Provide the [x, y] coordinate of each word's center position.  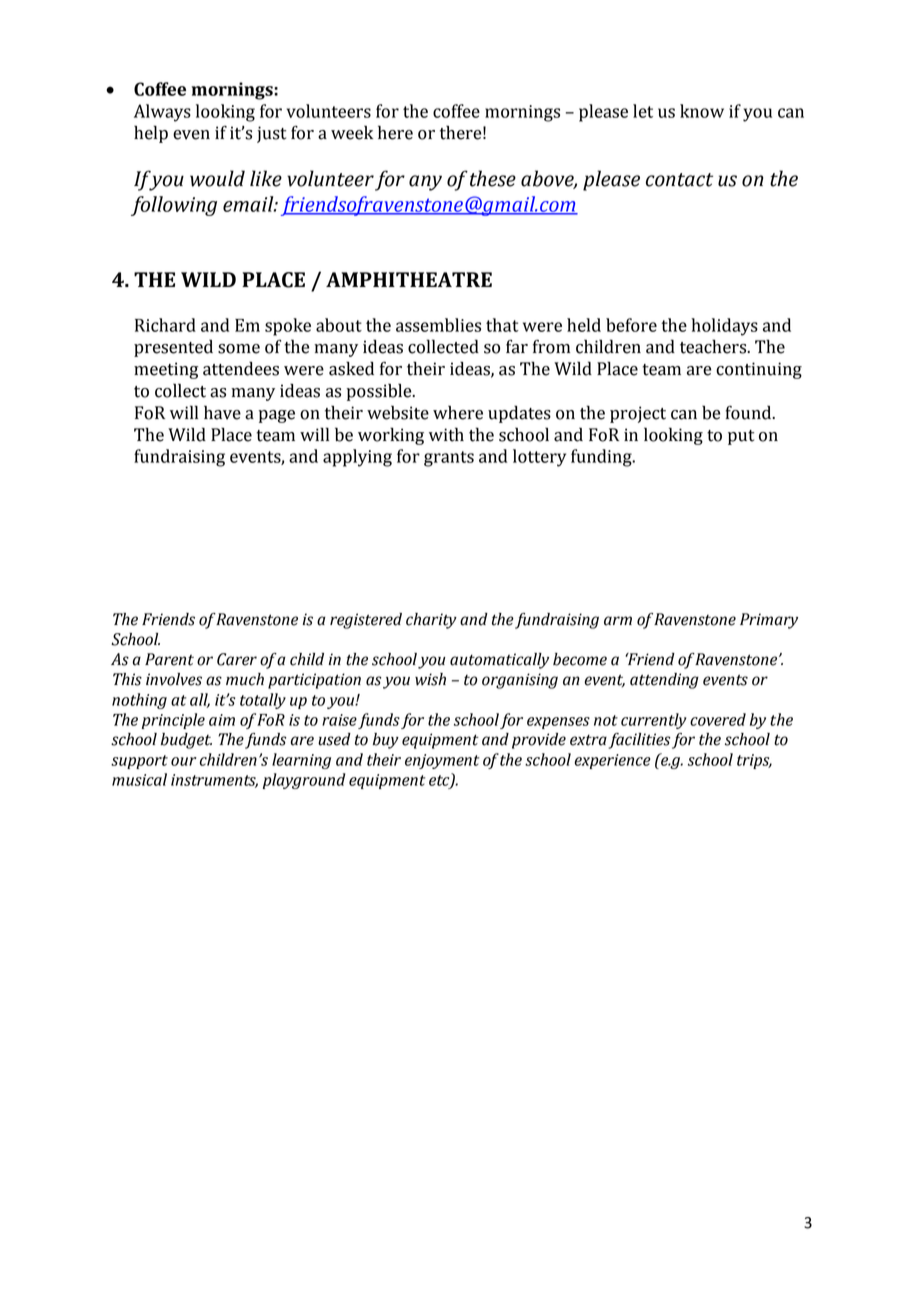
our [184, 761]
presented [173, 348]
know [702, 111]
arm [618, 621]
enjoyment [442, 761]
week [352, 132]
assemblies [438, 325]
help [151, 134]
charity [431, 621]
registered [366, 621]
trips [754, 761]
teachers [714, 346]
